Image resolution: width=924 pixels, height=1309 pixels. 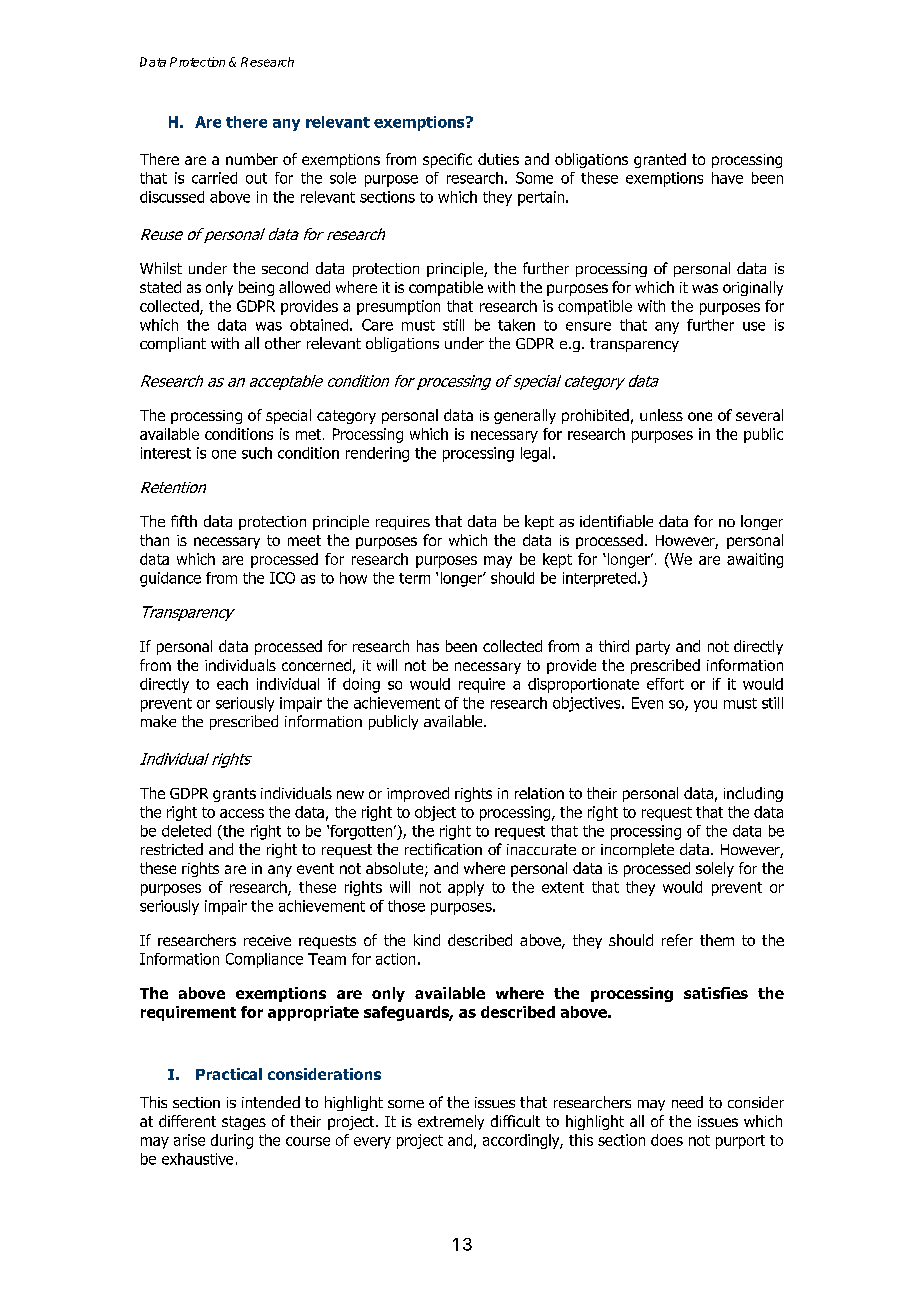 What do you see at coordinates (616, 521) in the screenshot?
I see `identifiable` at bounding box center [616, 521].
